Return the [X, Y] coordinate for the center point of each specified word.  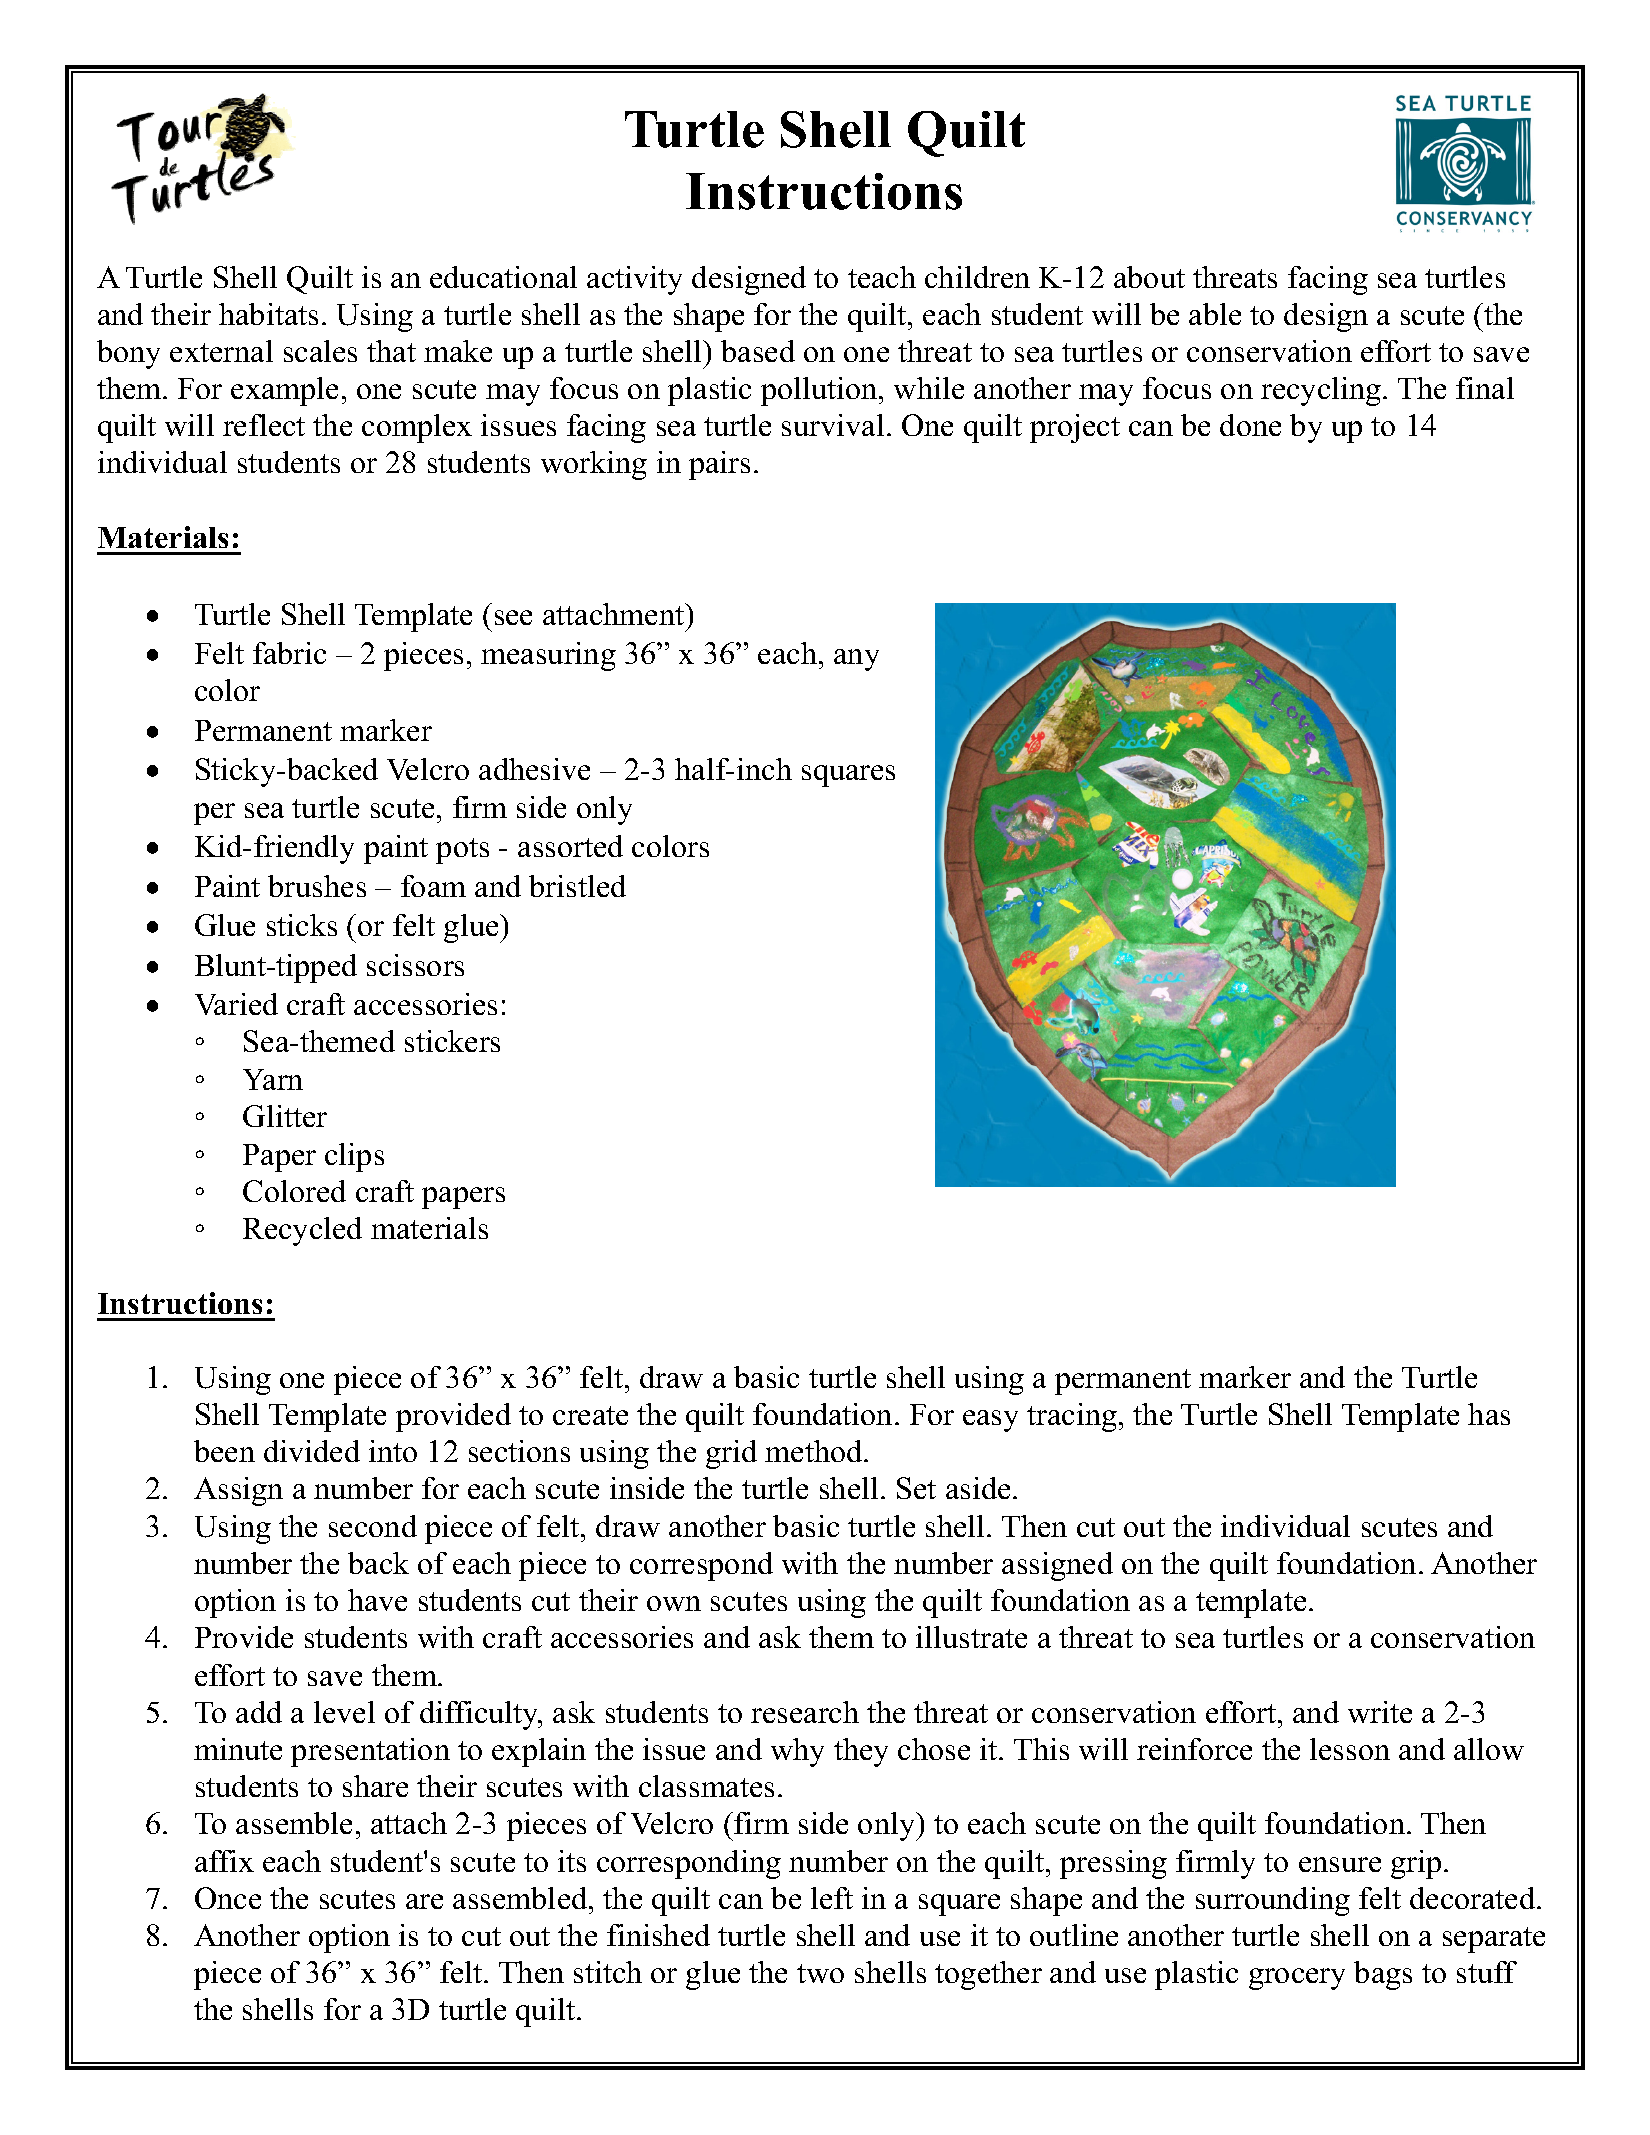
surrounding [1273, 1901]
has [1489, 1414]
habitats [268, 314]
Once [228, 1898]
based [758, 351]
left [832, 1898]
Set [916, 1488]
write [1380, 1712]
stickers [452, 1041]
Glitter [285, 1116]
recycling [1322, 391]
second [373, 1526]
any [856, 660]
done [1250, 425]
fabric [289, 653]
